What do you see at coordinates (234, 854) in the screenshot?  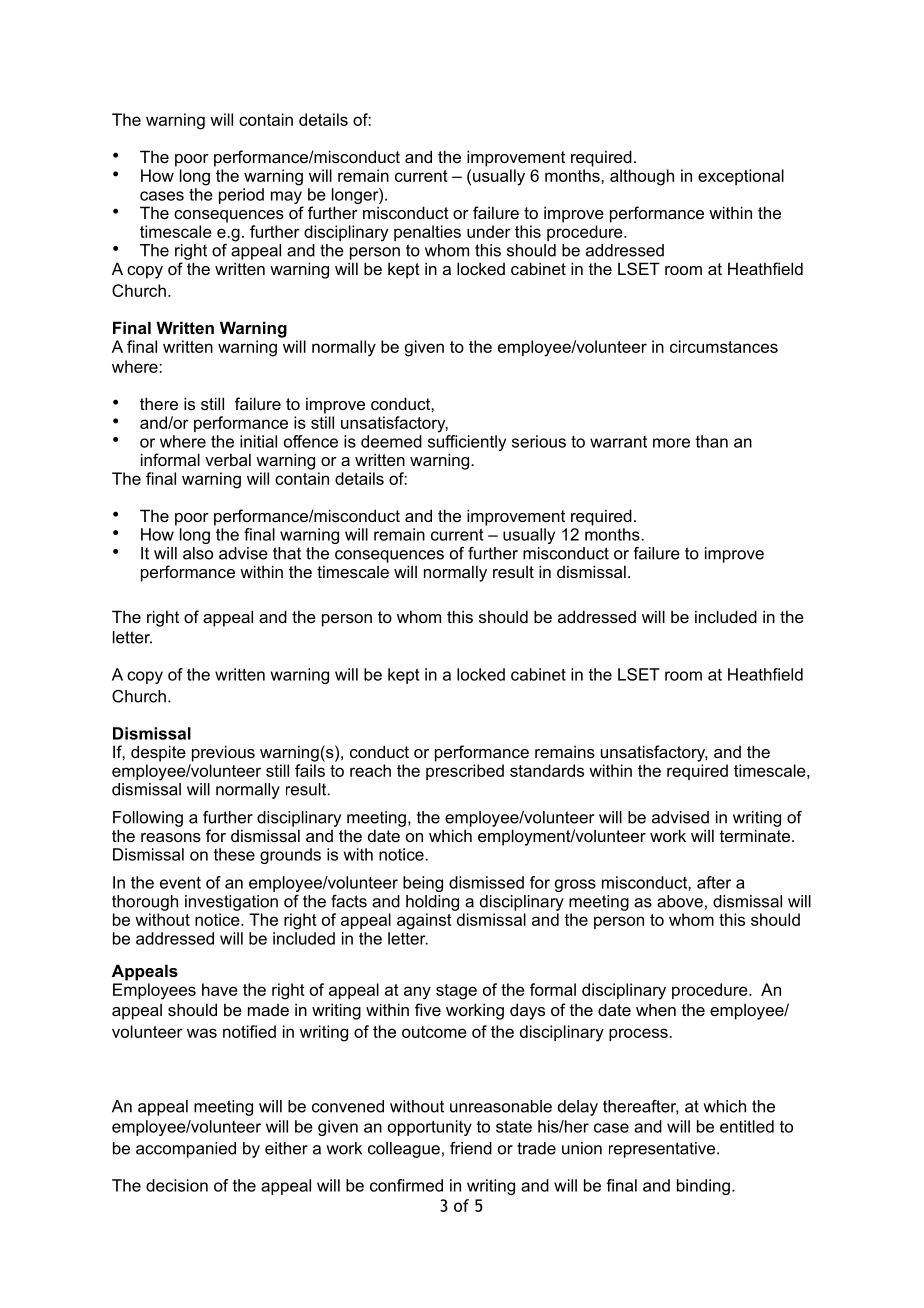 I see `these` at bounding box center [234, 854].
